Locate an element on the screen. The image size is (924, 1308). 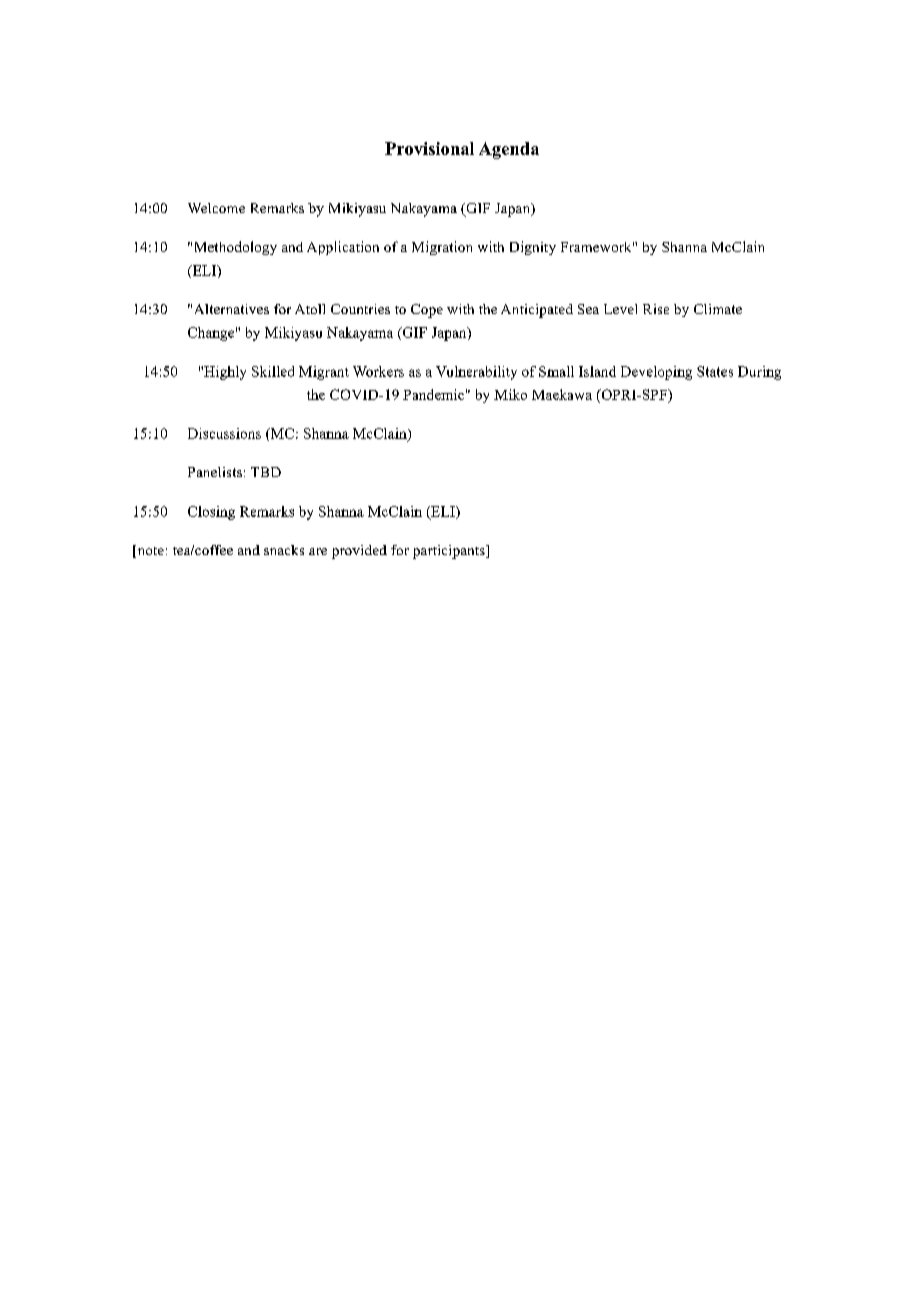
Skilled is located at coordinates (273, 371).
